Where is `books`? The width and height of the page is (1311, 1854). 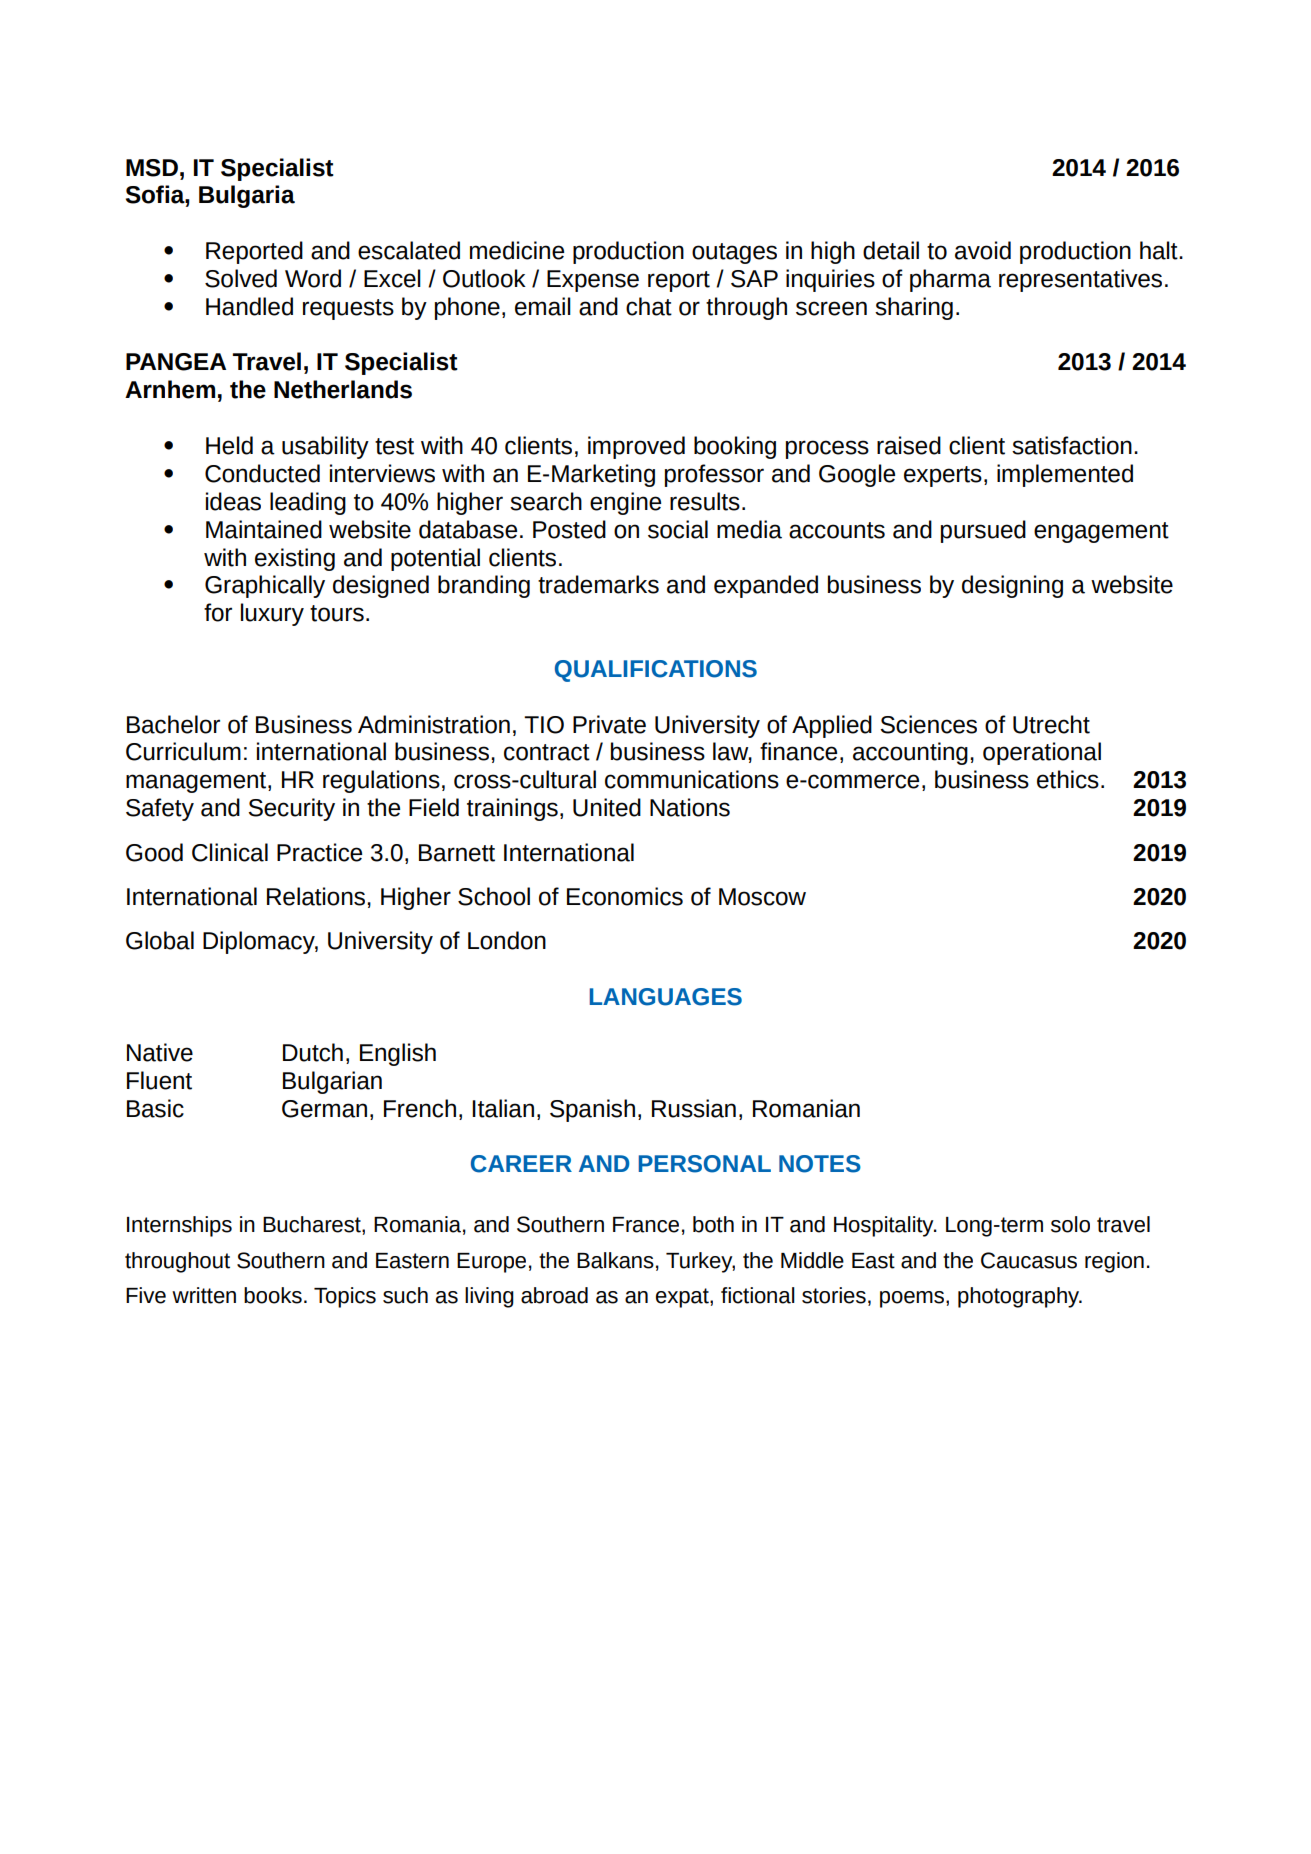
books is located at coordinates (273, 1295).
